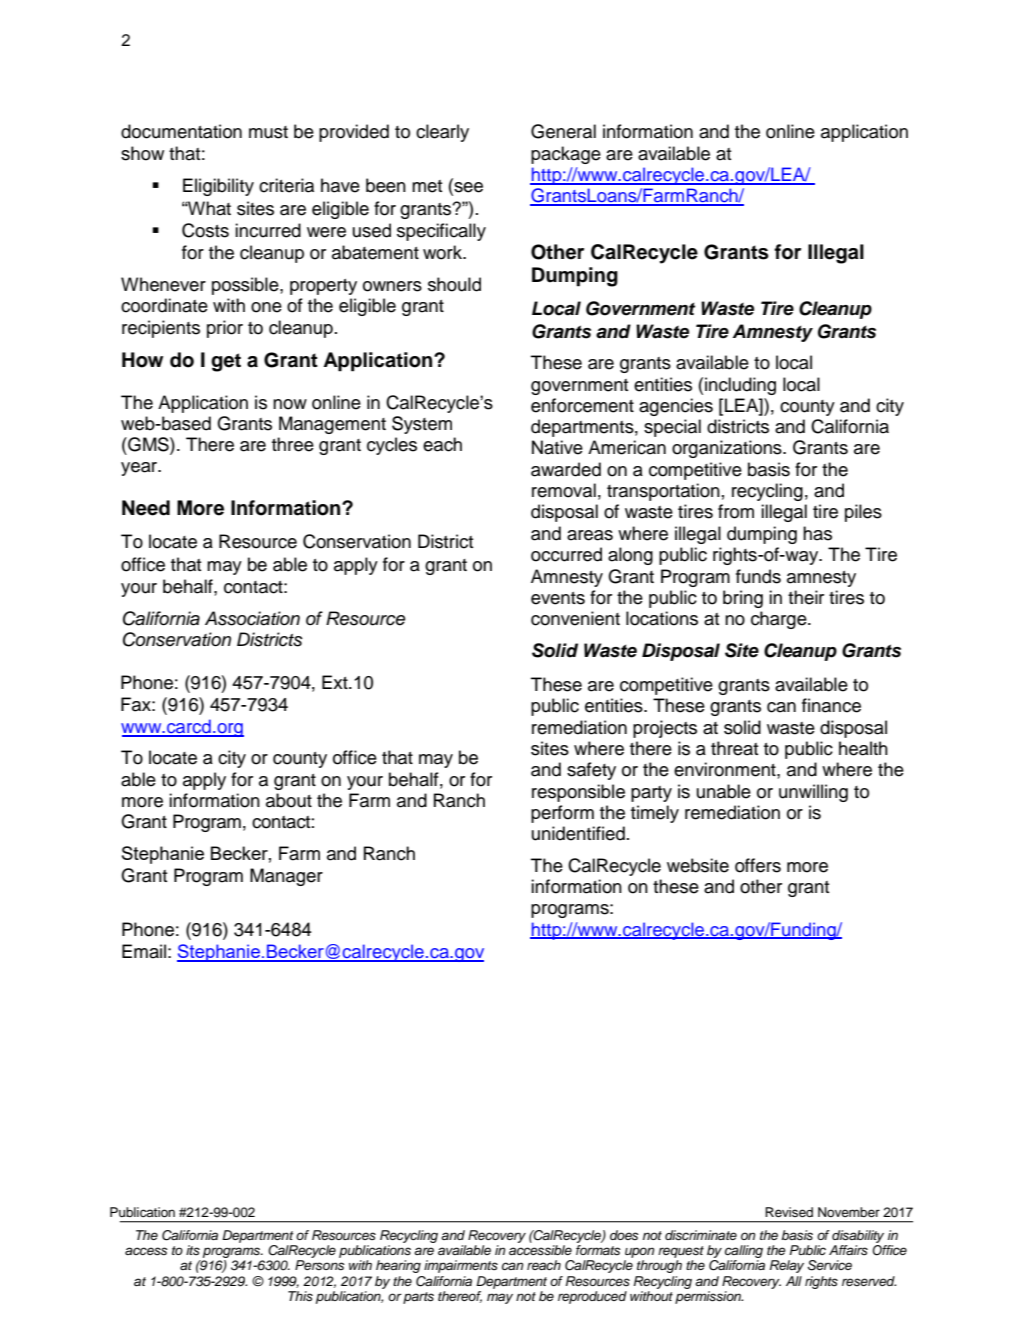  I want to click on see, so click(467, 187).
